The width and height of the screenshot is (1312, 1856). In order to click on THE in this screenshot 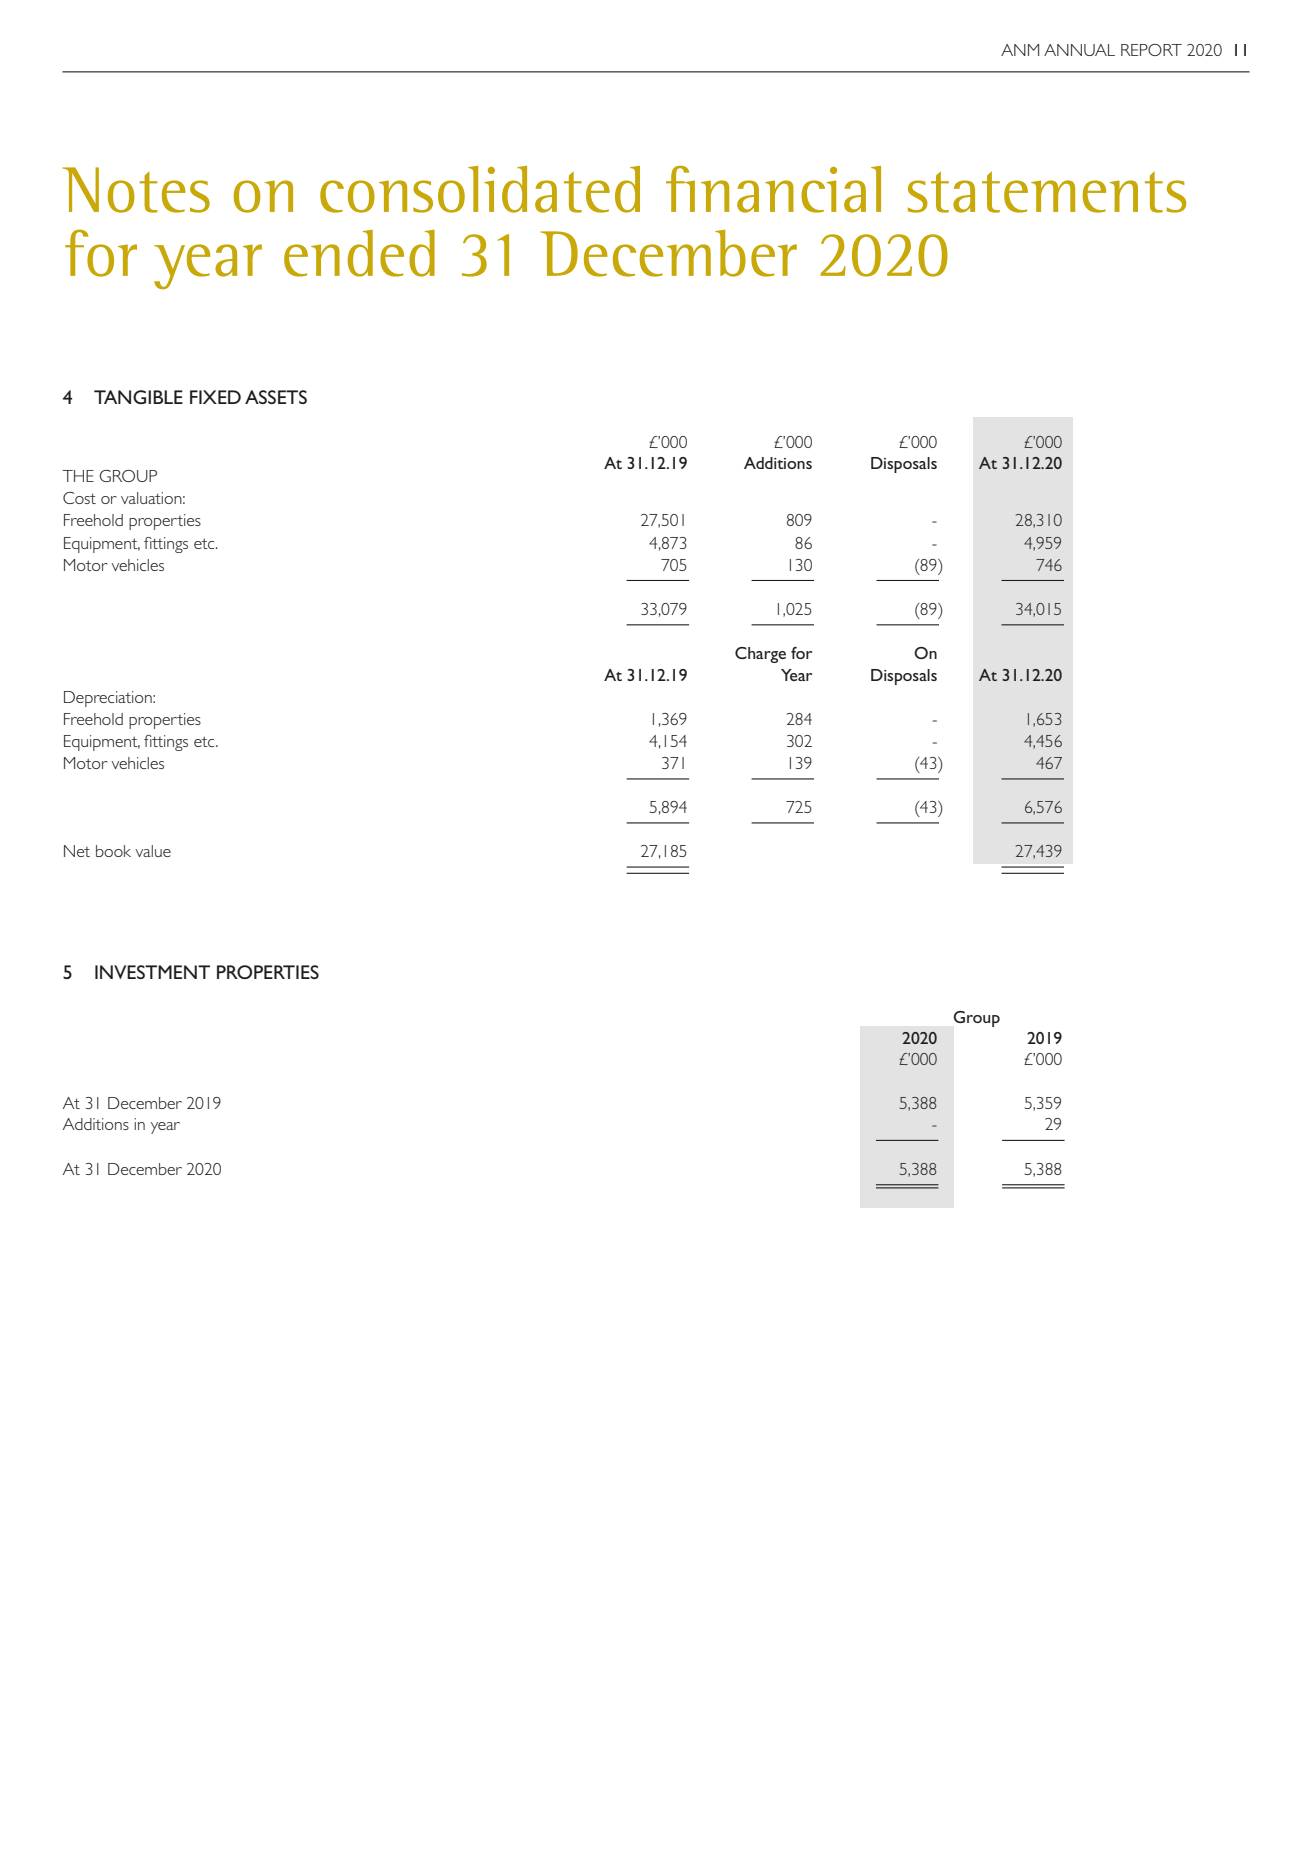, I will do `click(78, 476)`.
